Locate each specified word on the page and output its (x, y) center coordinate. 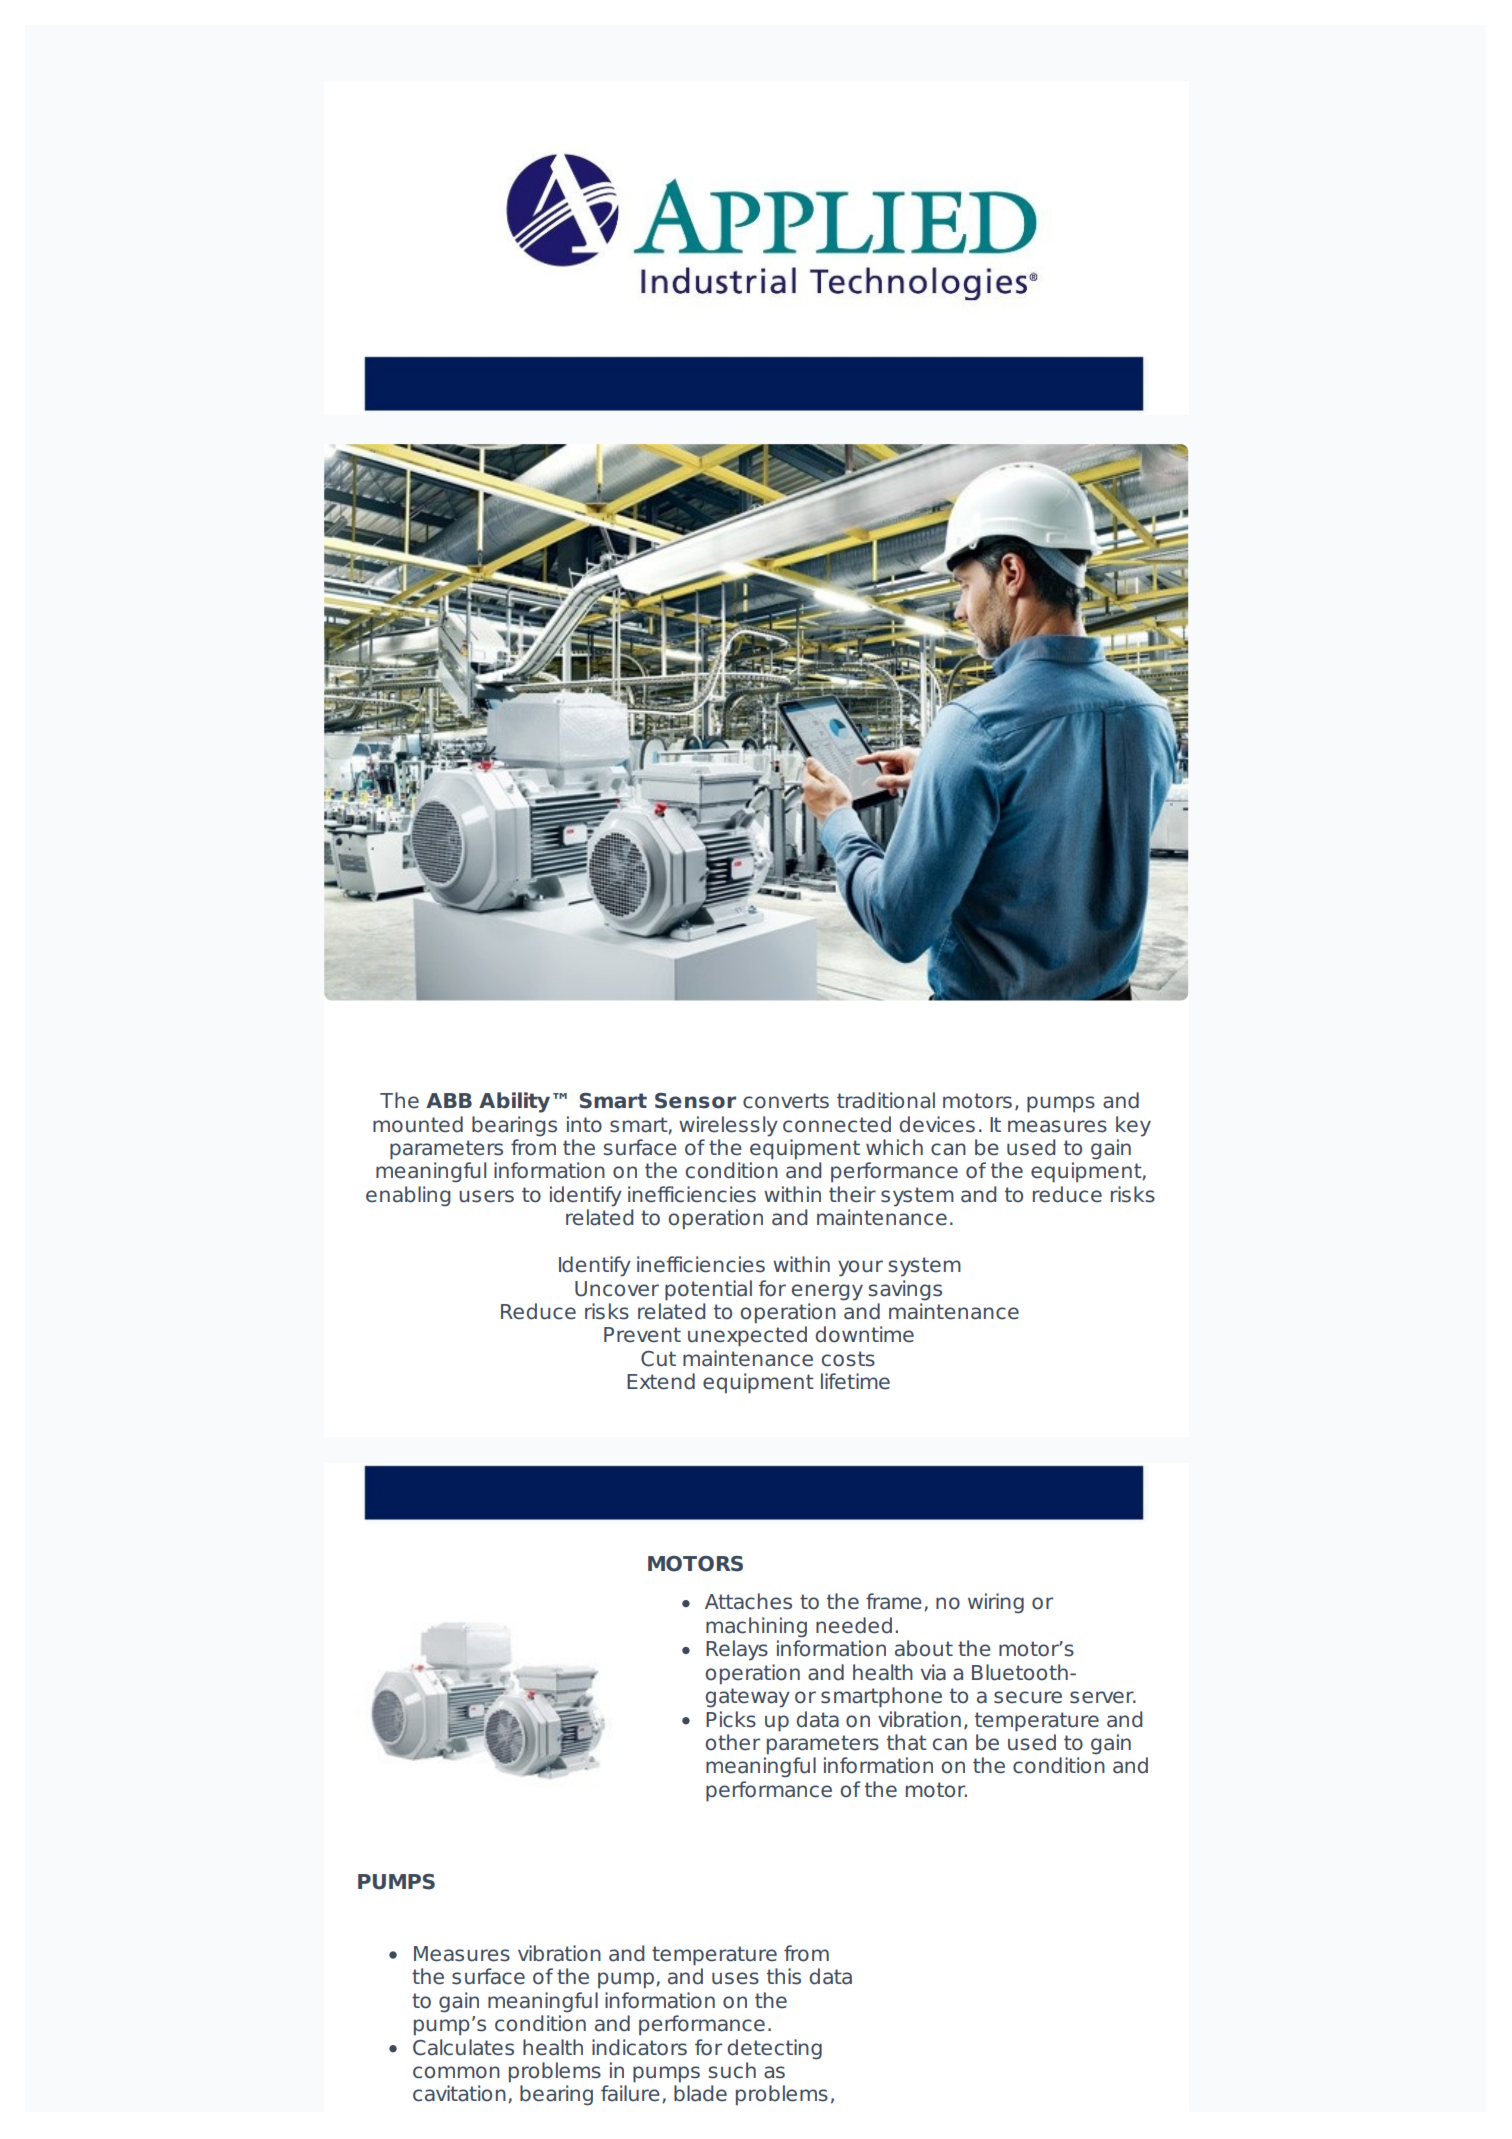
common (456, 2072)
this (784, 1976)
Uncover (617, 1289)
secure (1028, 1697)
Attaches (748, 1601)
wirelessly (728, 1126)
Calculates (463, 2047)
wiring (996, 1603)
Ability (514, 1102)
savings (905, 1290)
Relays (737, 1650)
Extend (661, 1381)
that (907, 1742)
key (1133, 1126)
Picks (731, 1719)
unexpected (747, 1336)
